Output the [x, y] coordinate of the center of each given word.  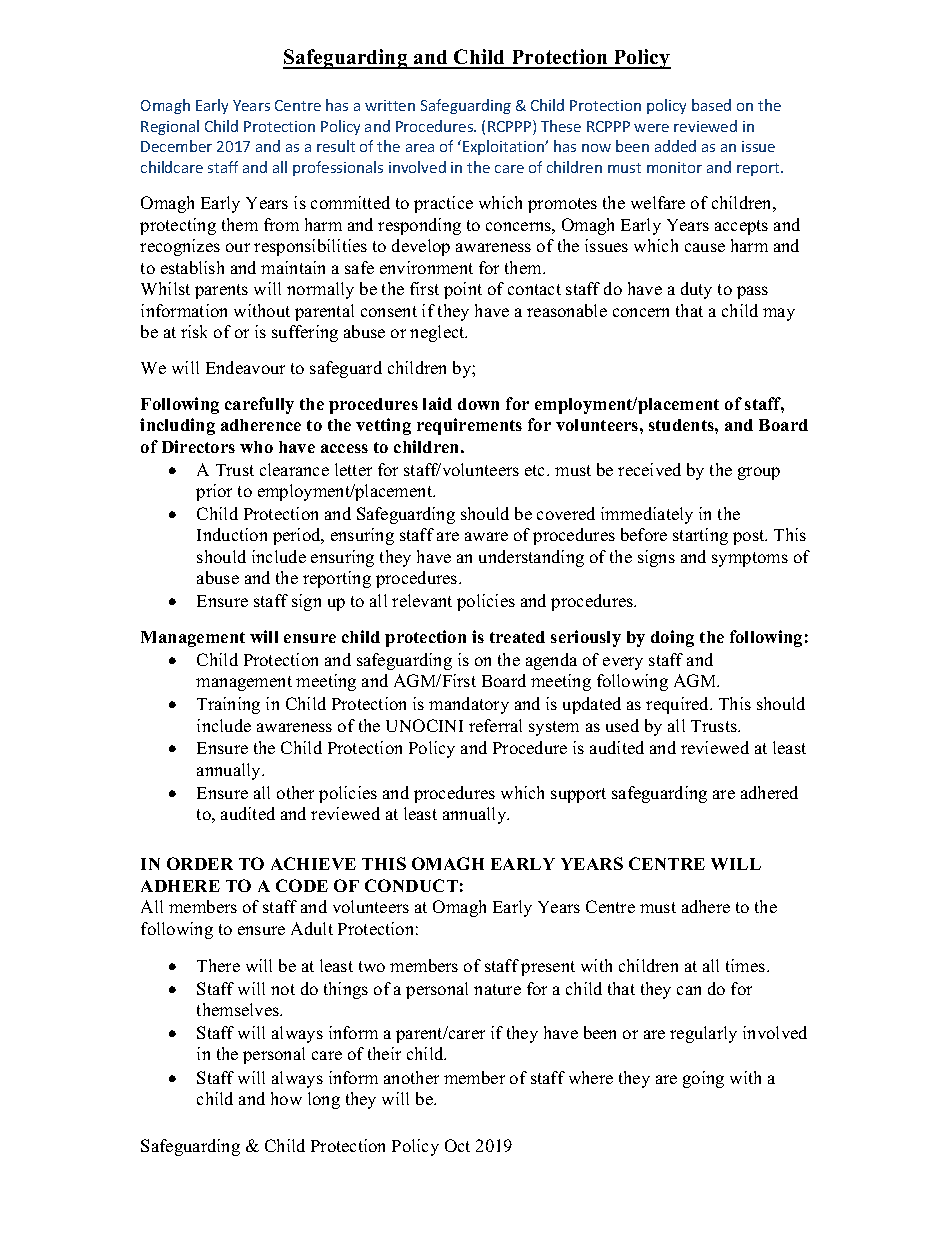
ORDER [200, 863]
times [747, 965]
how [286, 1098]
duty [696, 290]
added [675, 146]
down [478, 404]
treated [517, 637]
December [176, 146]
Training [228, 705]
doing [672, 638]
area [420, 148]
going [703, 1079]
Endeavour [245, 367]
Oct [457, 1145]
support [578, 795]
